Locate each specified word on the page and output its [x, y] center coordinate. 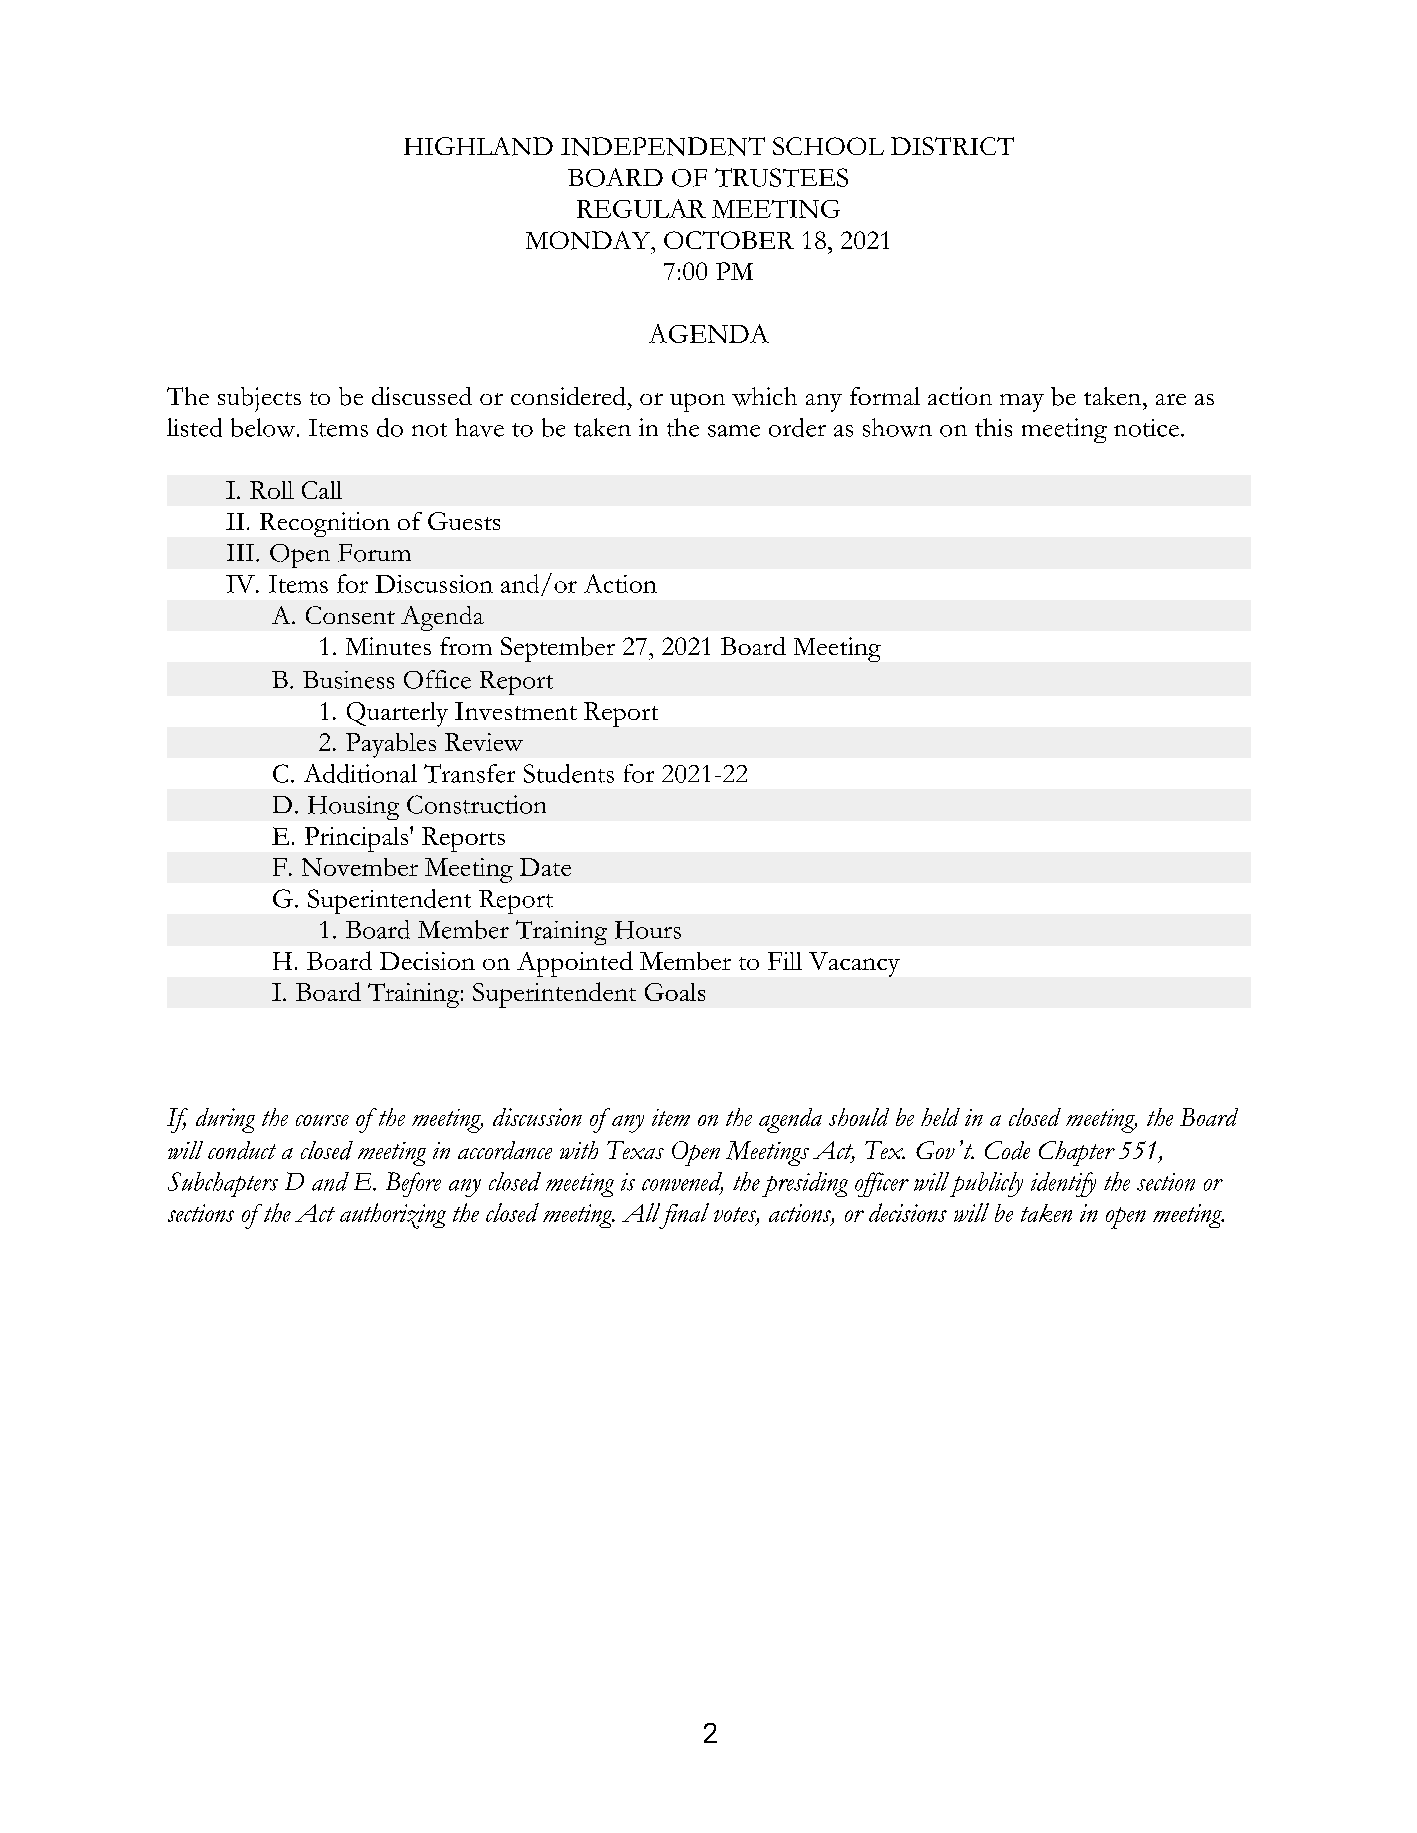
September [558, 649]
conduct [242, 1150]
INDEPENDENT [663, 146]
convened [682, 1182]
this [993, 427]
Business [348, 680]
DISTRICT [952, 146]
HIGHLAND [478, 146]
